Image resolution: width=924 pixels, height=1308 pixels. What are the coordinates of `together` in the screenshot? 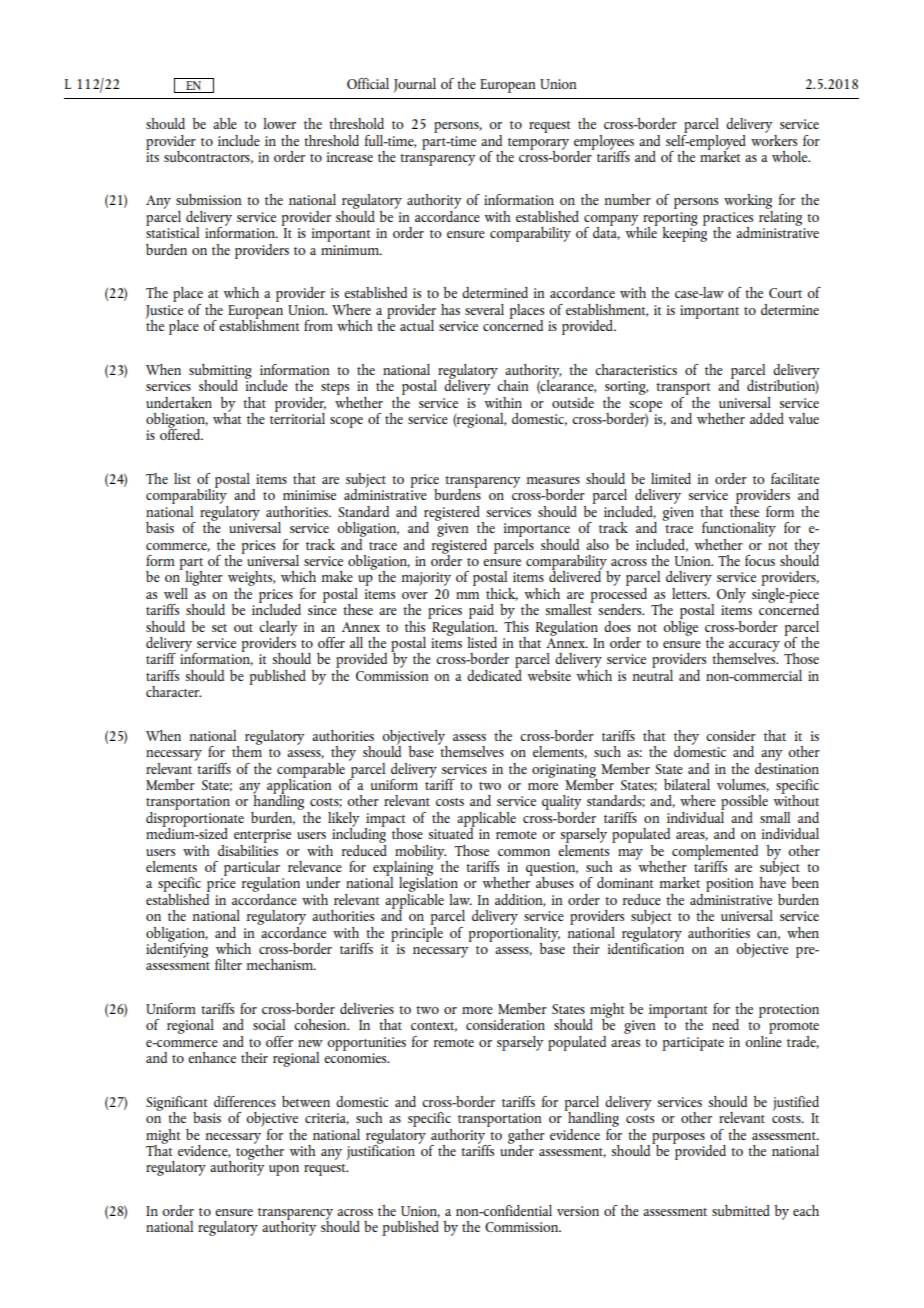 It's located at (260, 1151).
